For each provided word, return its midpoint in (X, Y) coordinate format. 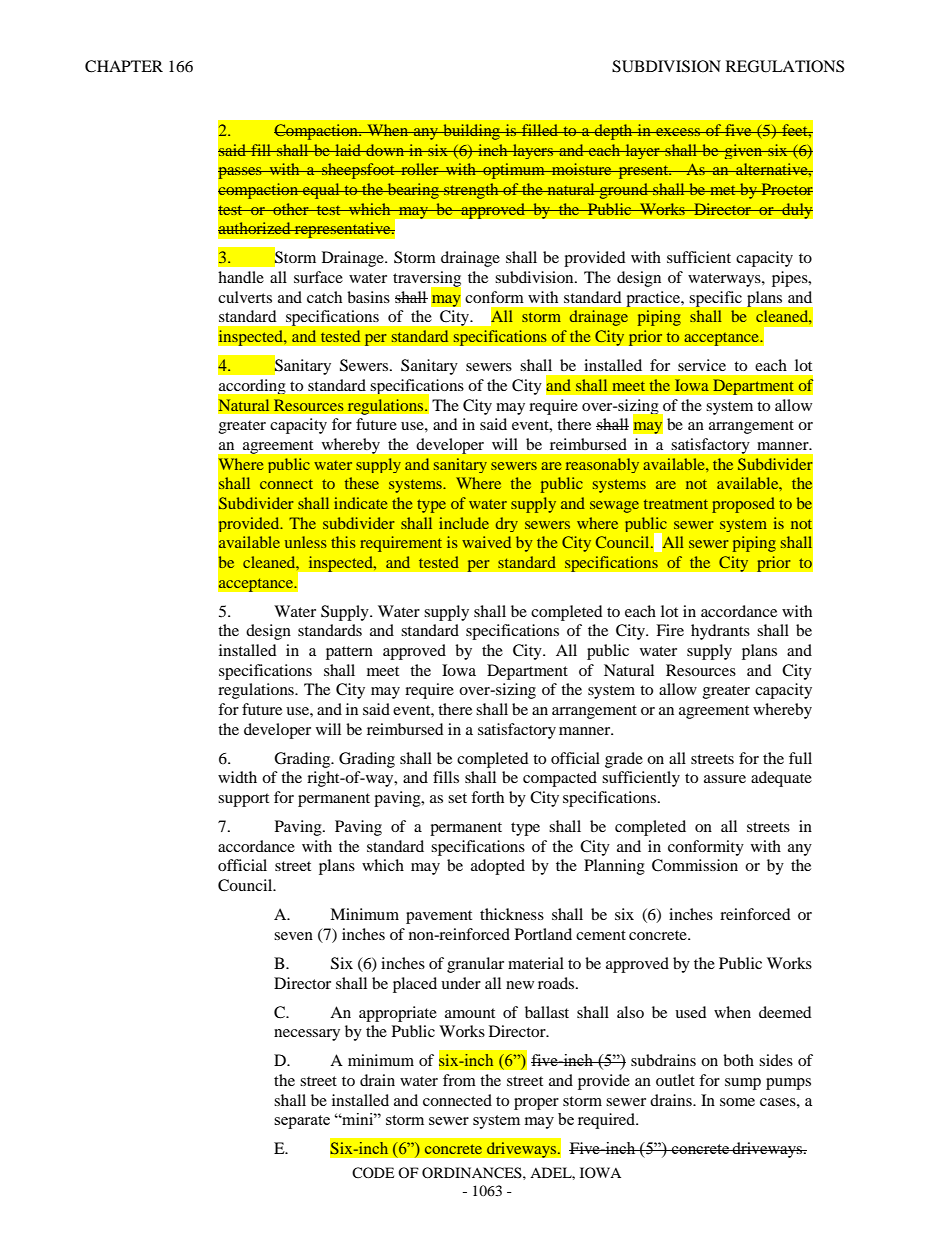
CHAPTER (124, 66)
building (471, 132)
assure (725, 779)
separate (302, 1122)
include (464, 523)
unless (306, 542)
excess (678, 132)
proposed (743, 505)
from (459, 1080)
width (237, 777)
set (457, 798)
